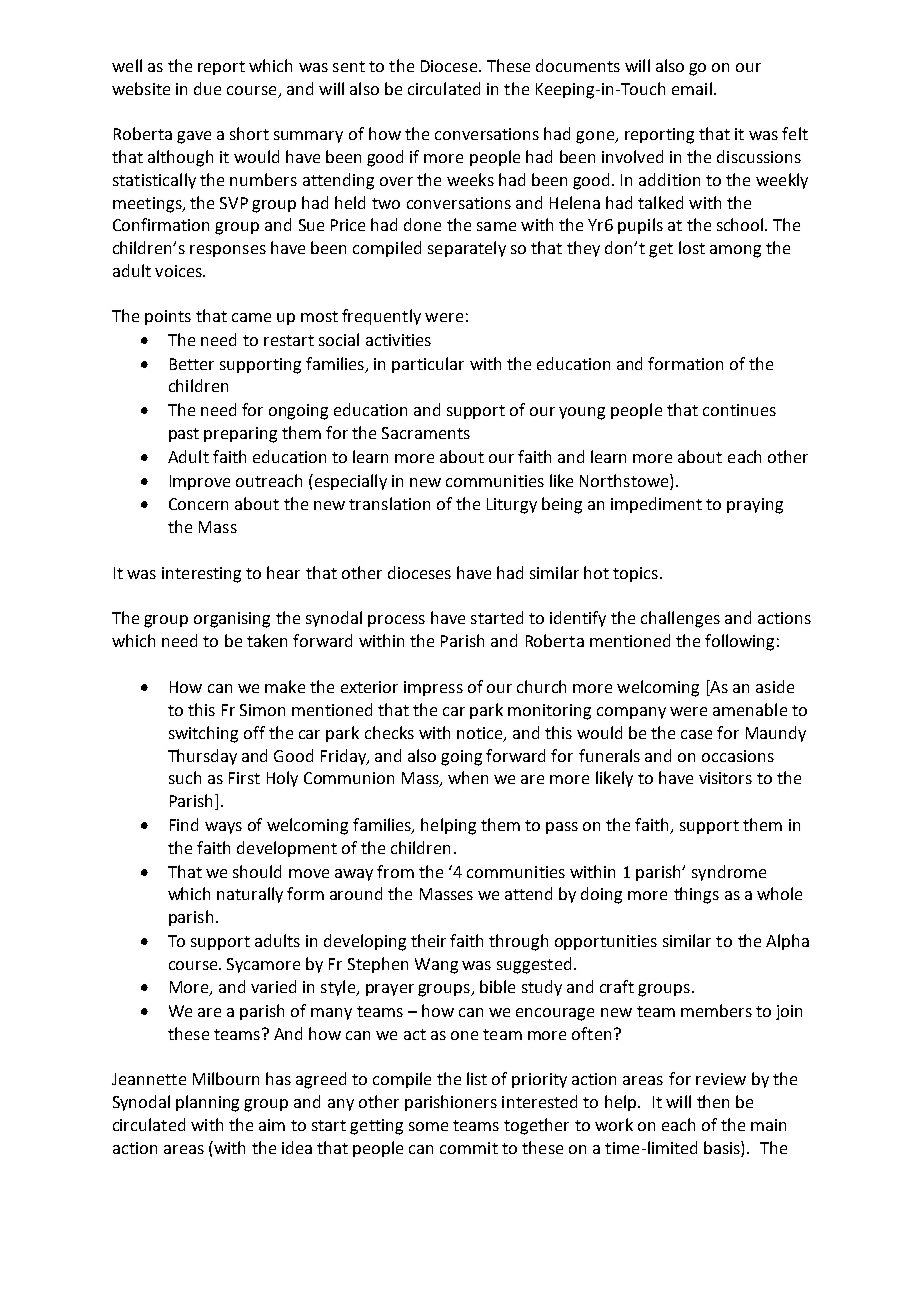 Image resolution: width=924 pixels, height=1308 pixels. I want to click on email, so click(692, 88).
